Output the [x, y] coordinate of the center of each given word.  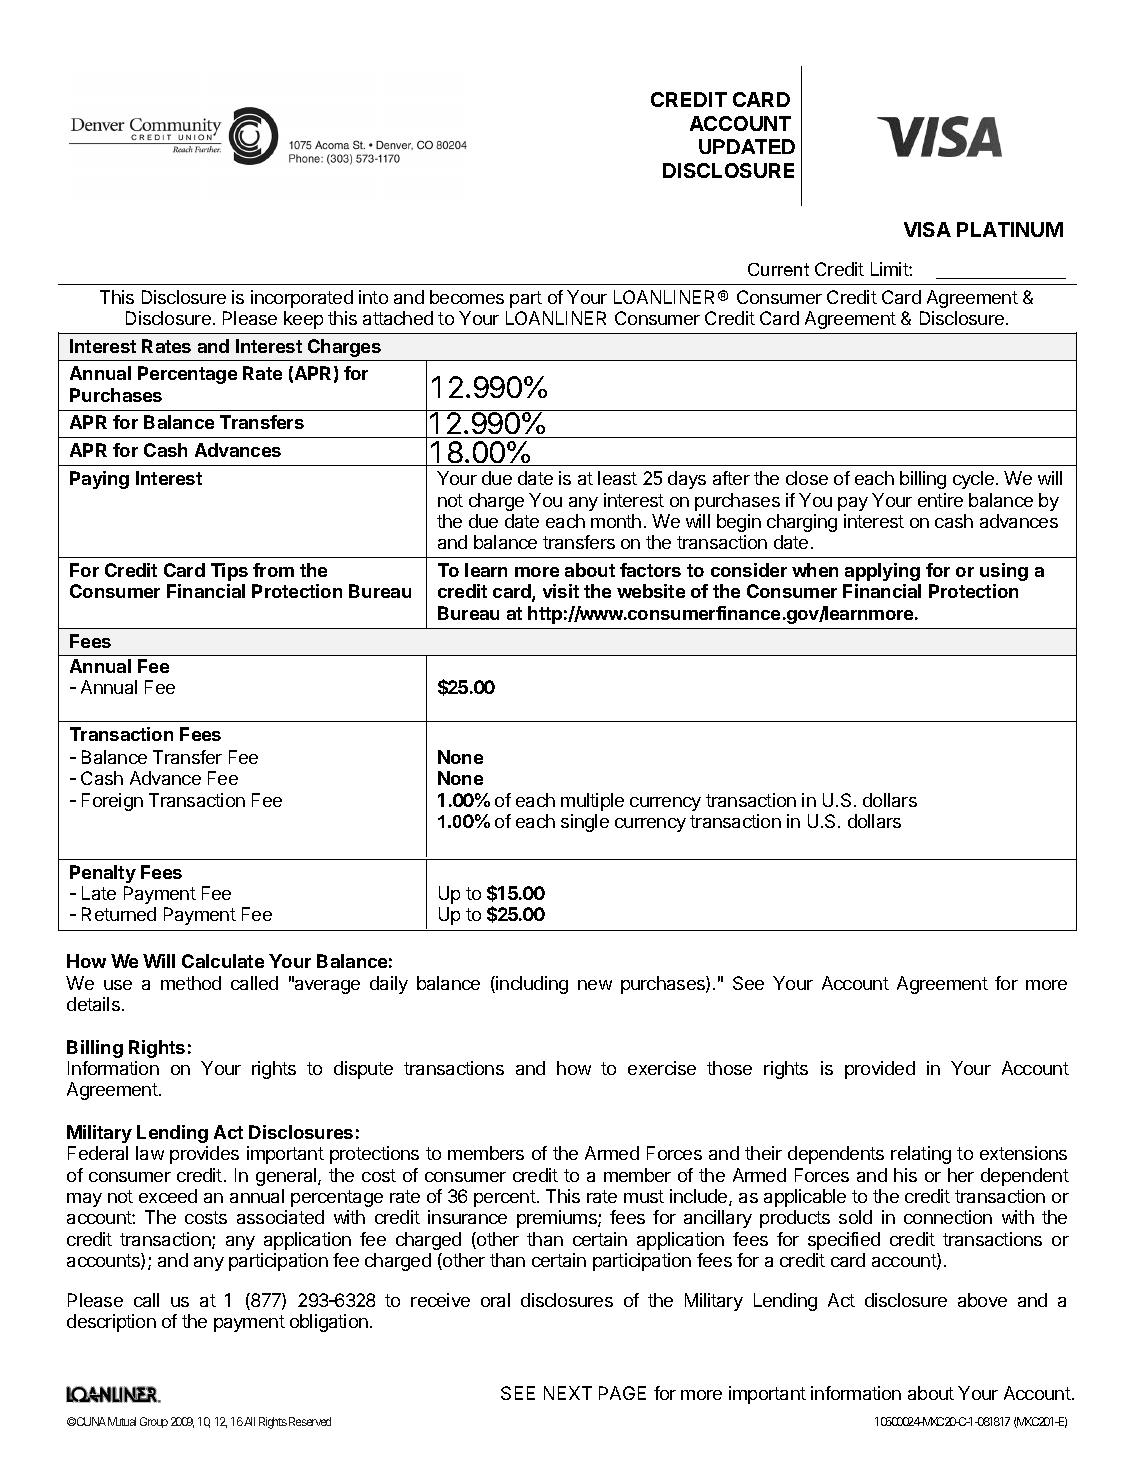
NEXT [568, 1393]
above [982, 1300]
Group [154, 1422]
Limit [890, 269]
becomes [467, 297]
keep [303, 320]
